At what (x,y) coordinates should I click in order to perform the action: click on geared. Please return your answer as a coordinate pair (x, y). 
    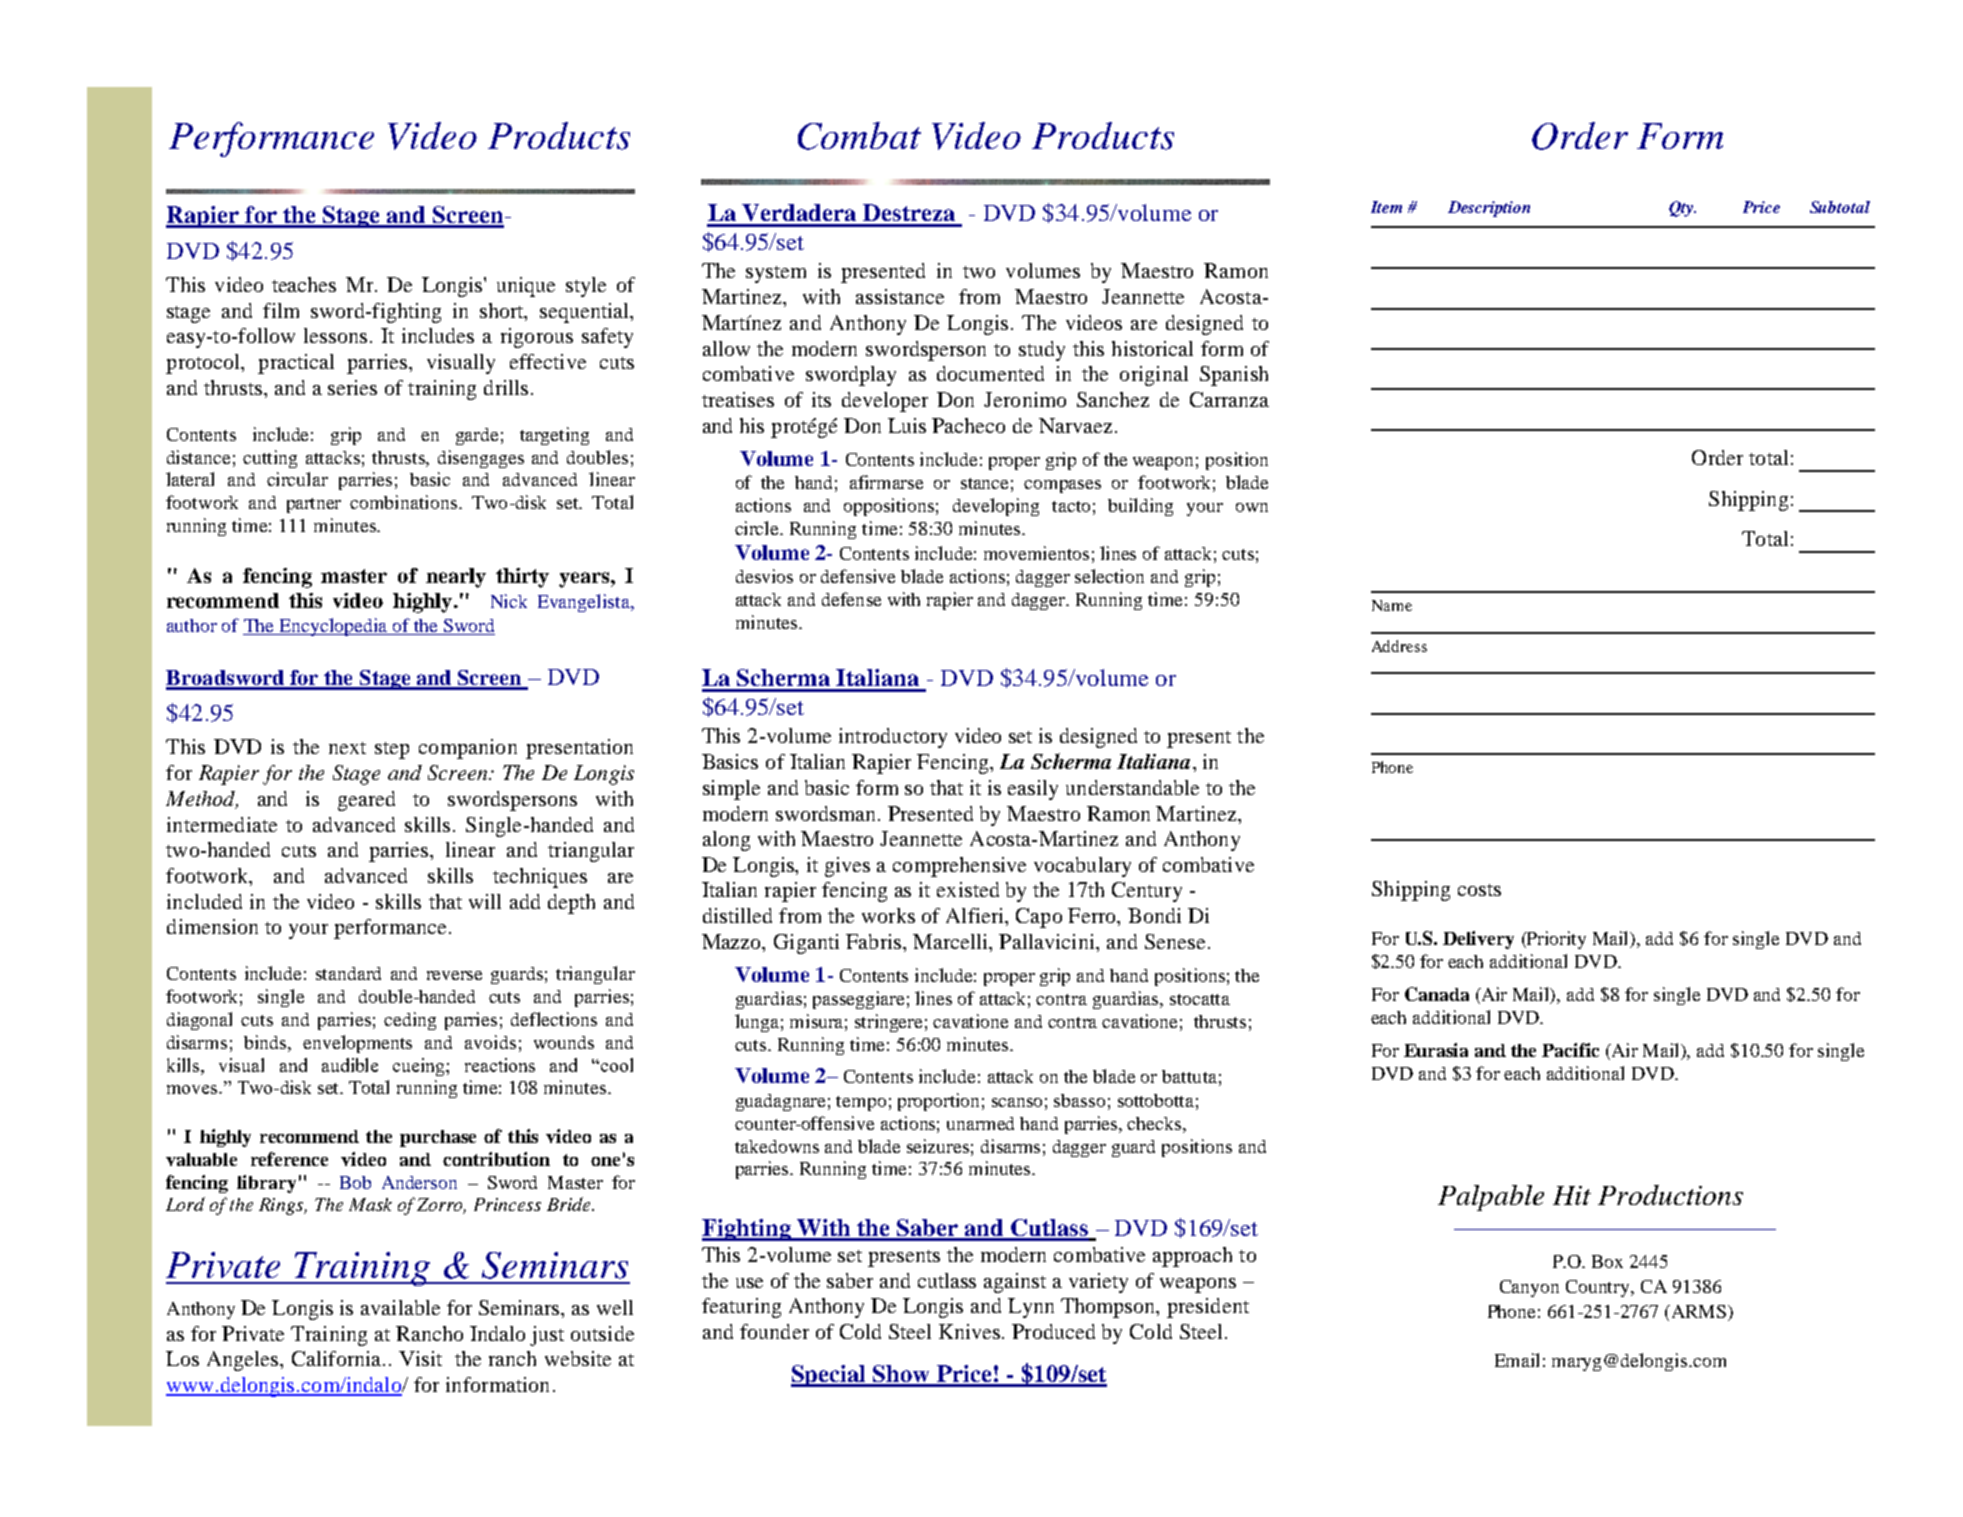
    Looking at the image, I should click on (366, 801).
